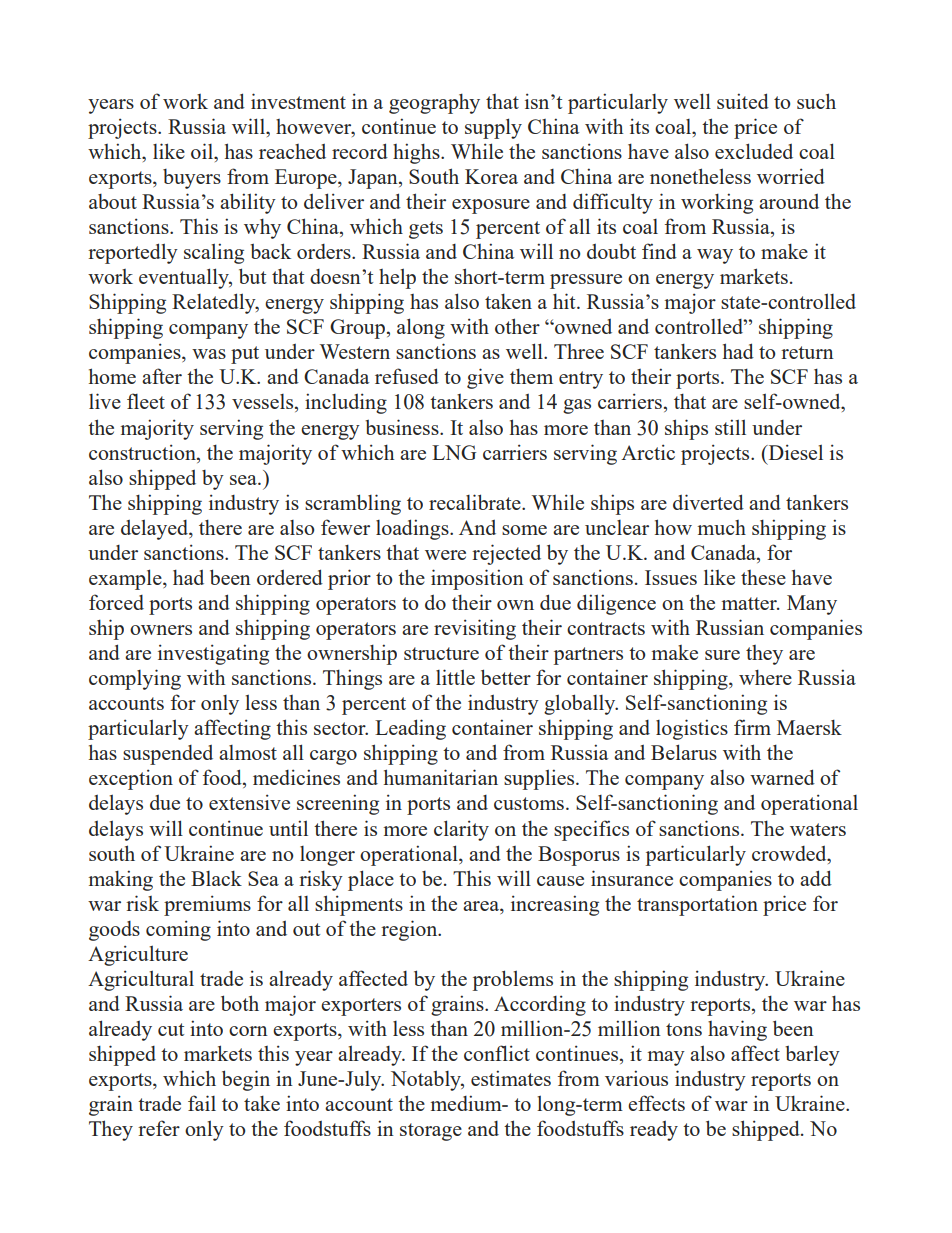 The image size is (952, 1233). What do you see at coordinates (782, 777) in the page?
I see `warned` at bounding box center [782, 777].
